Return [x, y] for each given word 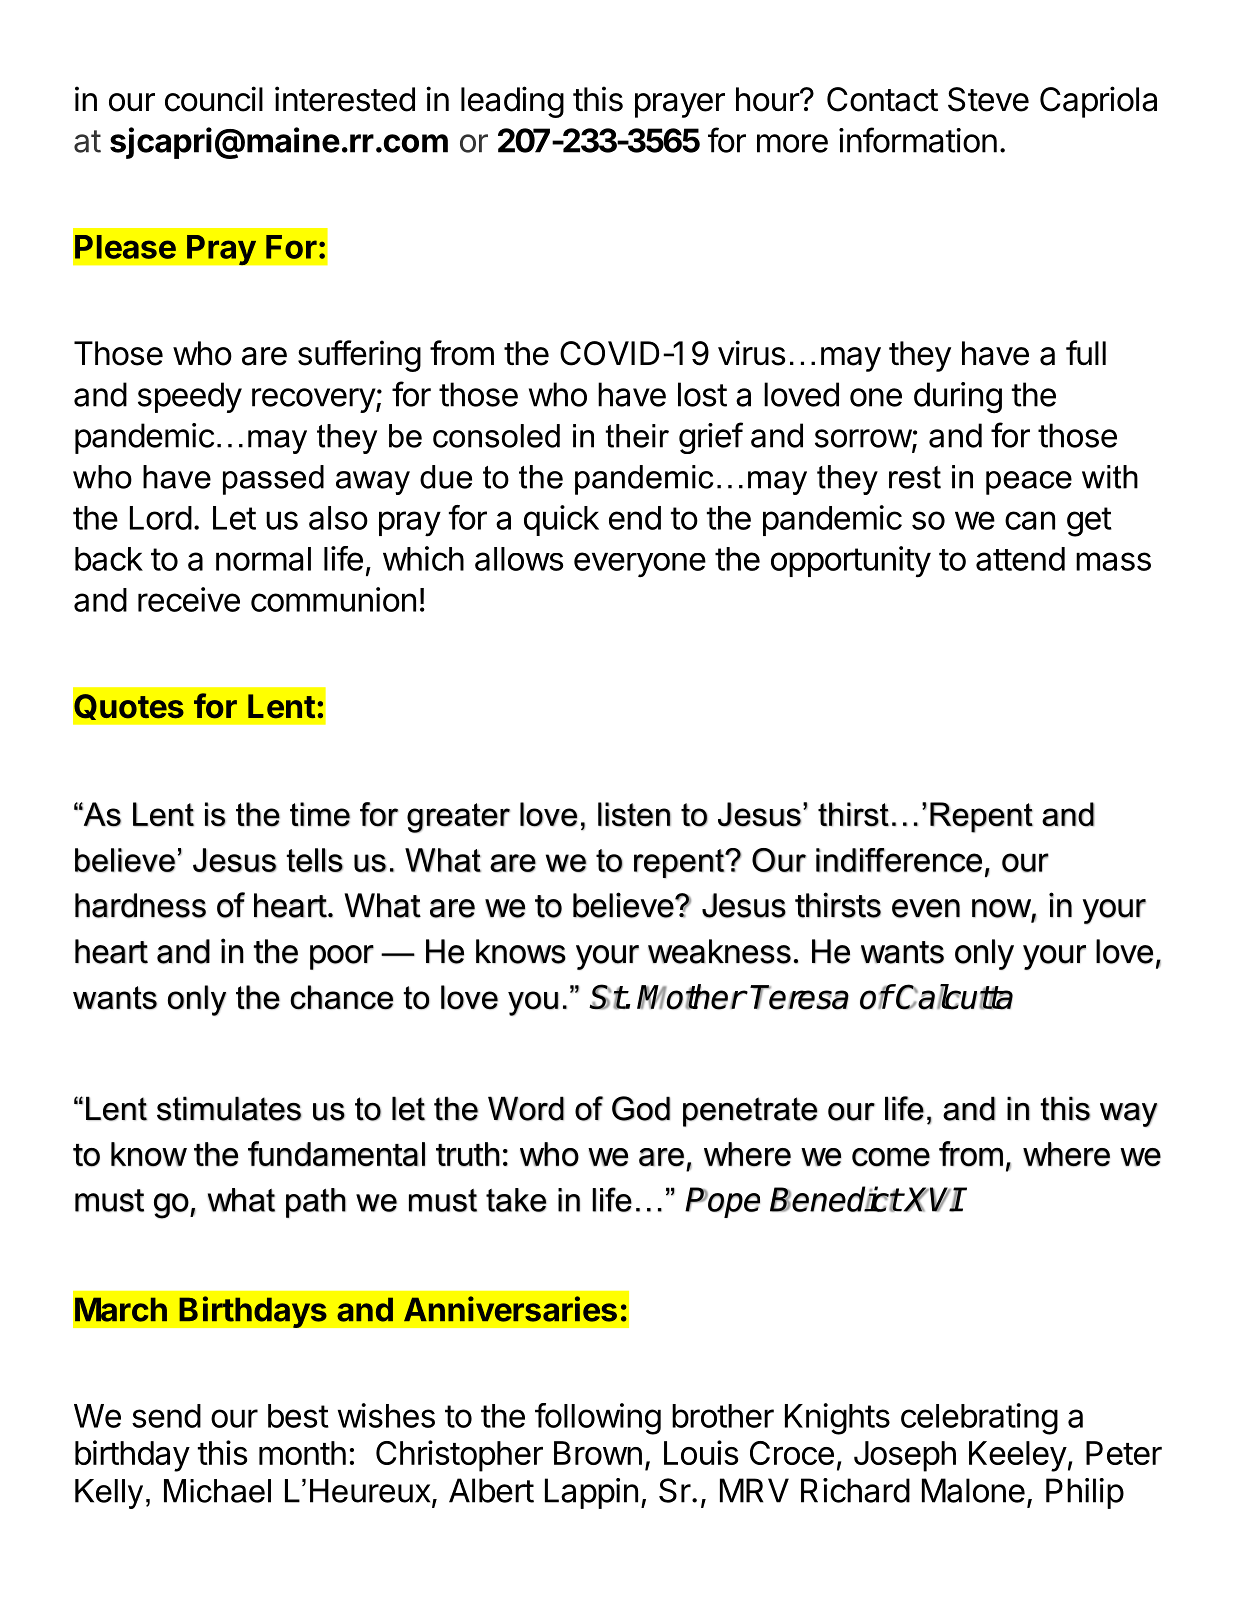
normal [263, 559]
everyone [640, 565]
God [641, 1108]
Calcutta [954, 997]
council [214, 99]
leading [512, 102]
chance [341, 997]
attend [1020, 559]
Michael [217, 1491]
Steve [988, 99]
